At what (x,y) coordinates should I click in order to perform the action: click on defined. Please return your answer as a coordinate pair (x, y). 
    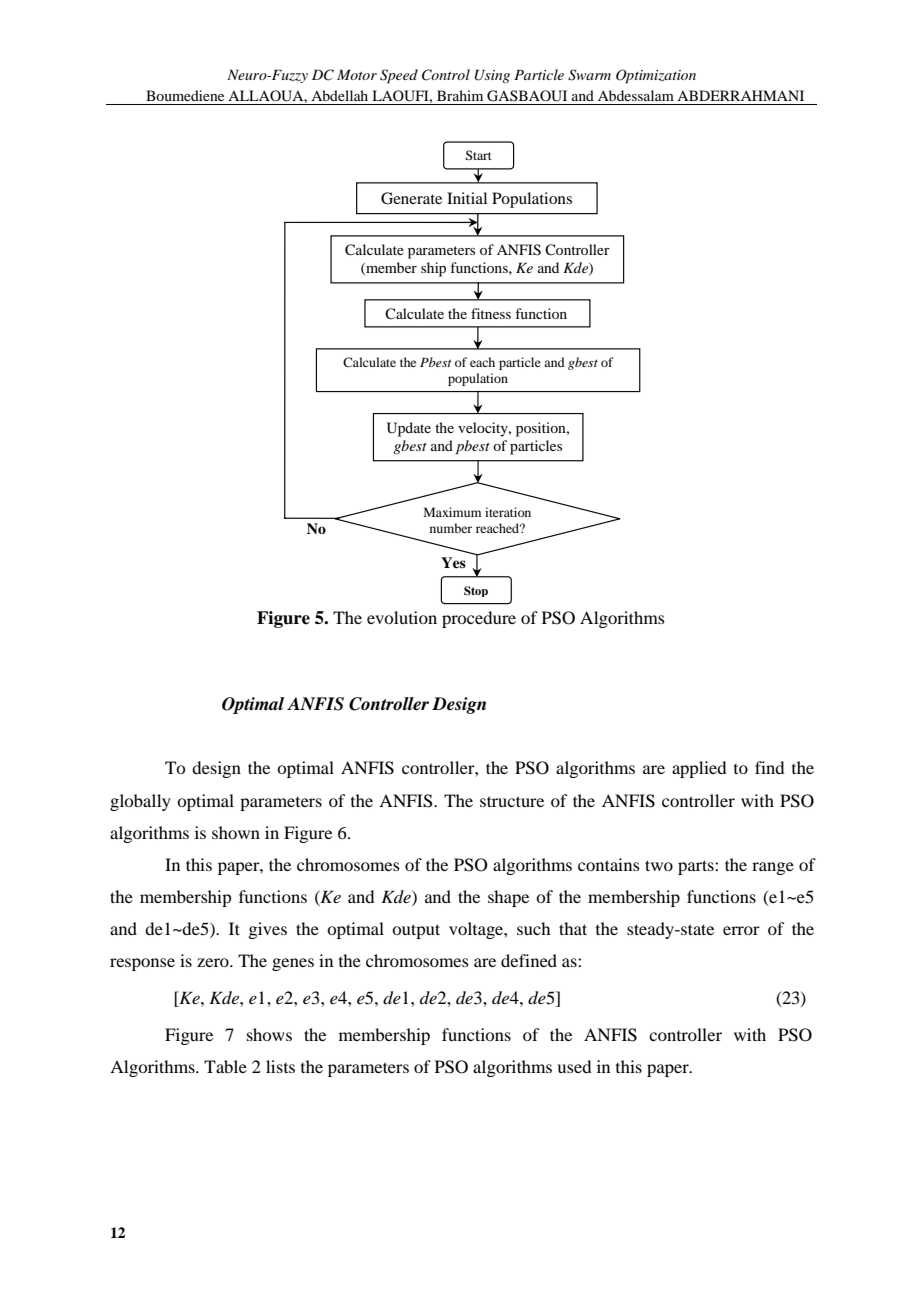
    Looking at the image, I should click on (529, 960).
